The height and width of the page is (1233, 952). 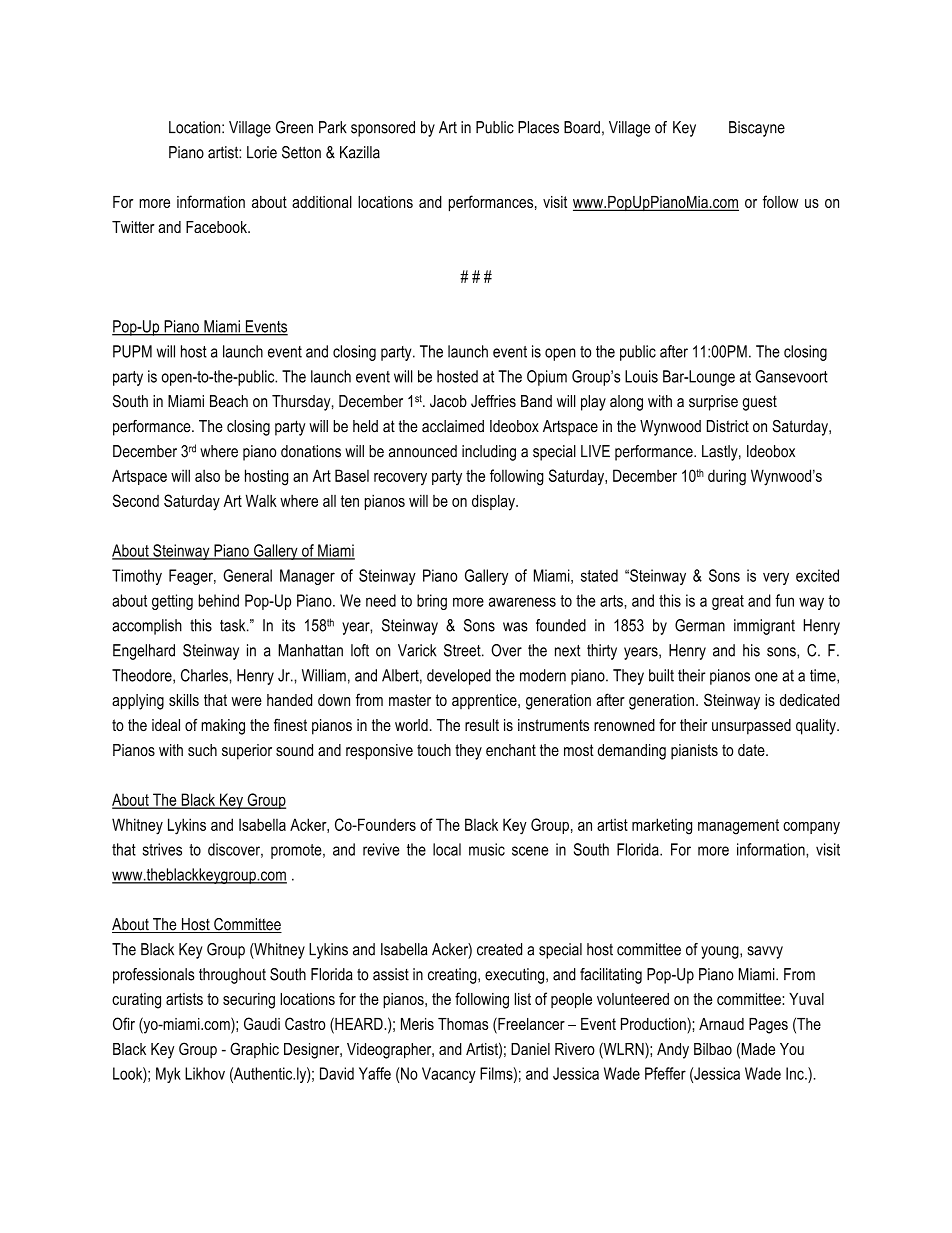 What do you see at coordinates (254, 1050) in the page?
I see `Graphic` at bounding box center [254, 1050].
